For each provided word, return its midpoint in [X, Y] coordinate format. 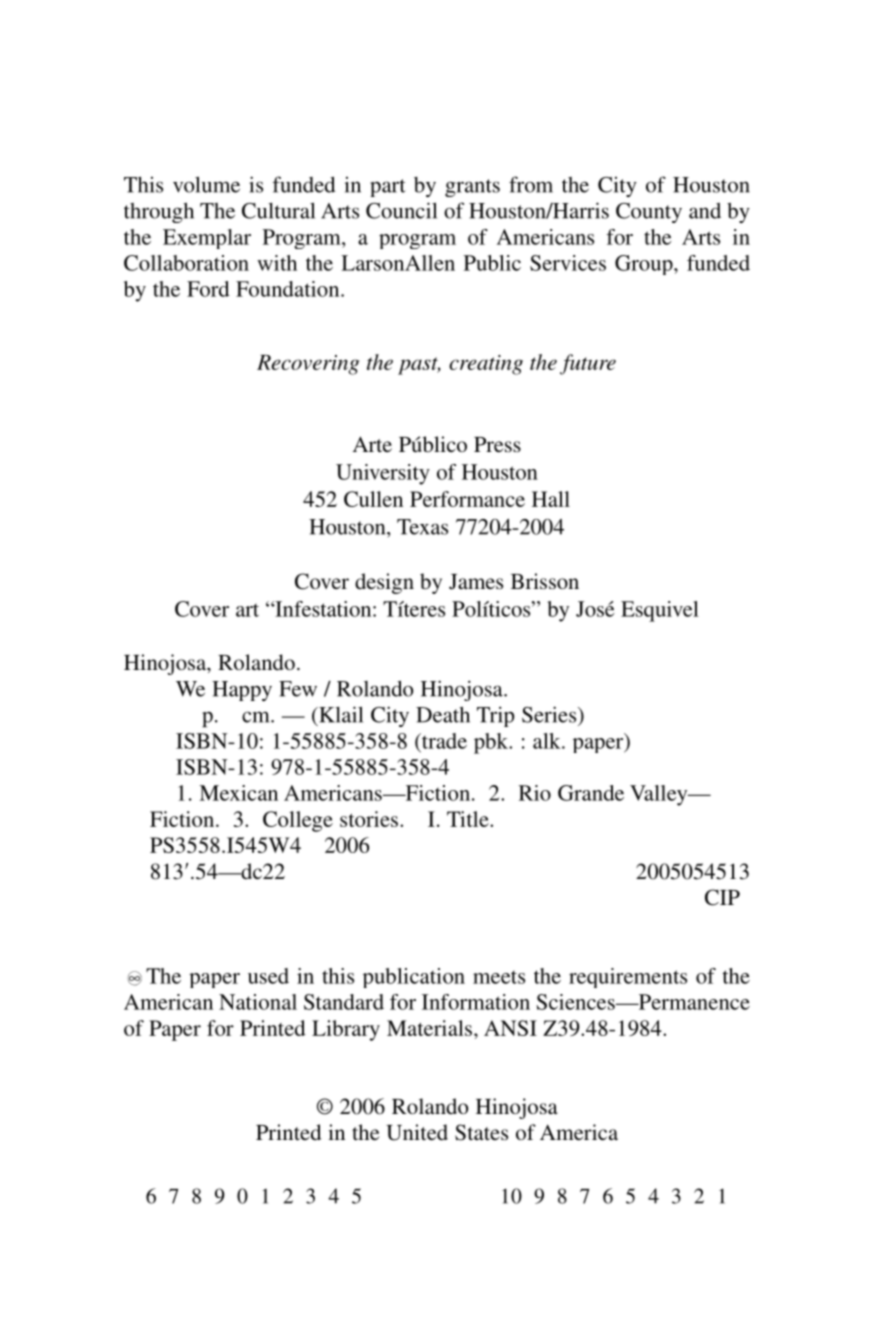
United [417, 1132]
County [649, 213]
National [258, 1002]
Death [443, 714]
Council [401, 210]
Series [550, 714]
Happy [242, 691]
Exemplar [207, 239]
